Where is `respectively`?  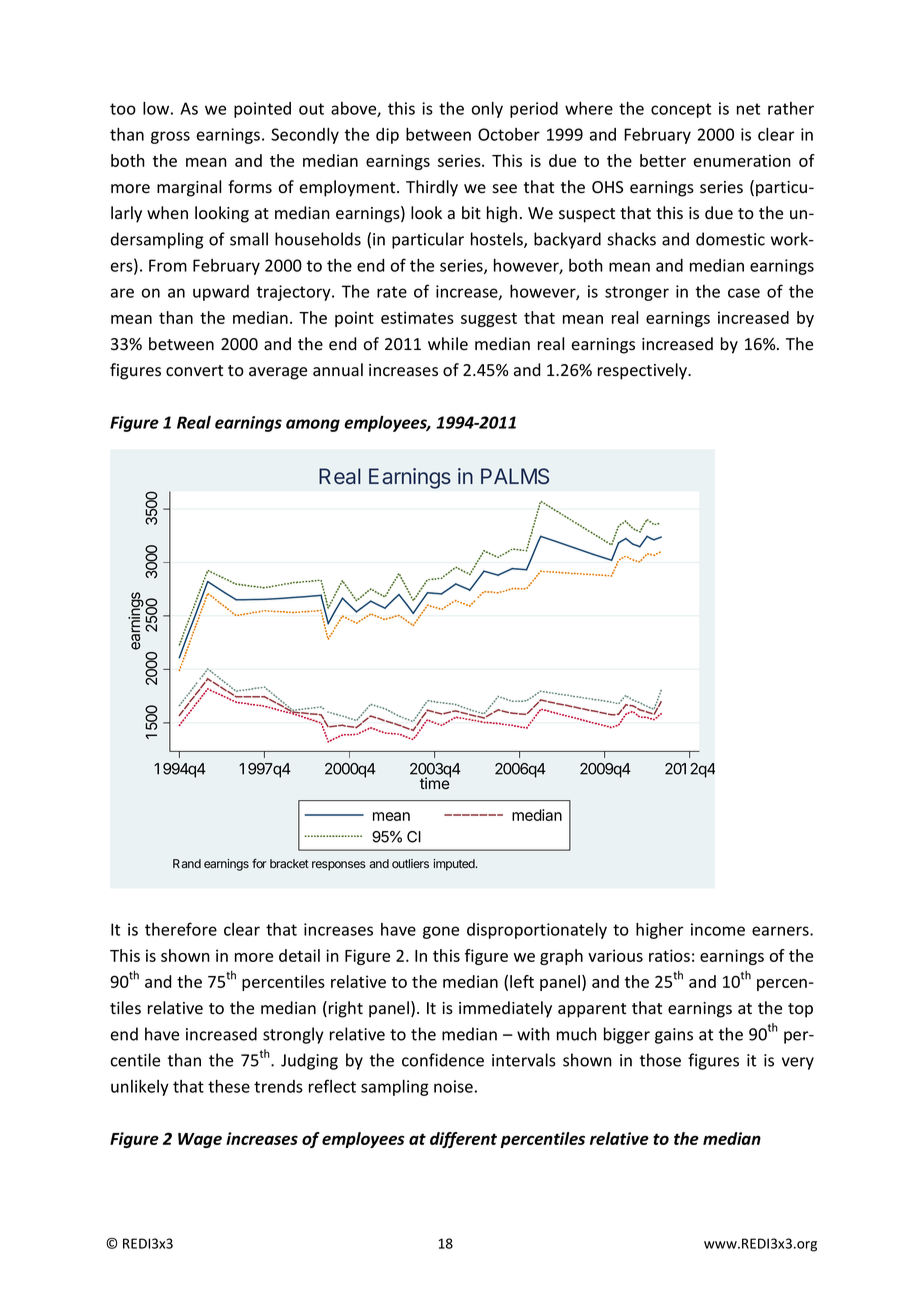 respectively is located at coordinates (643, 371).
